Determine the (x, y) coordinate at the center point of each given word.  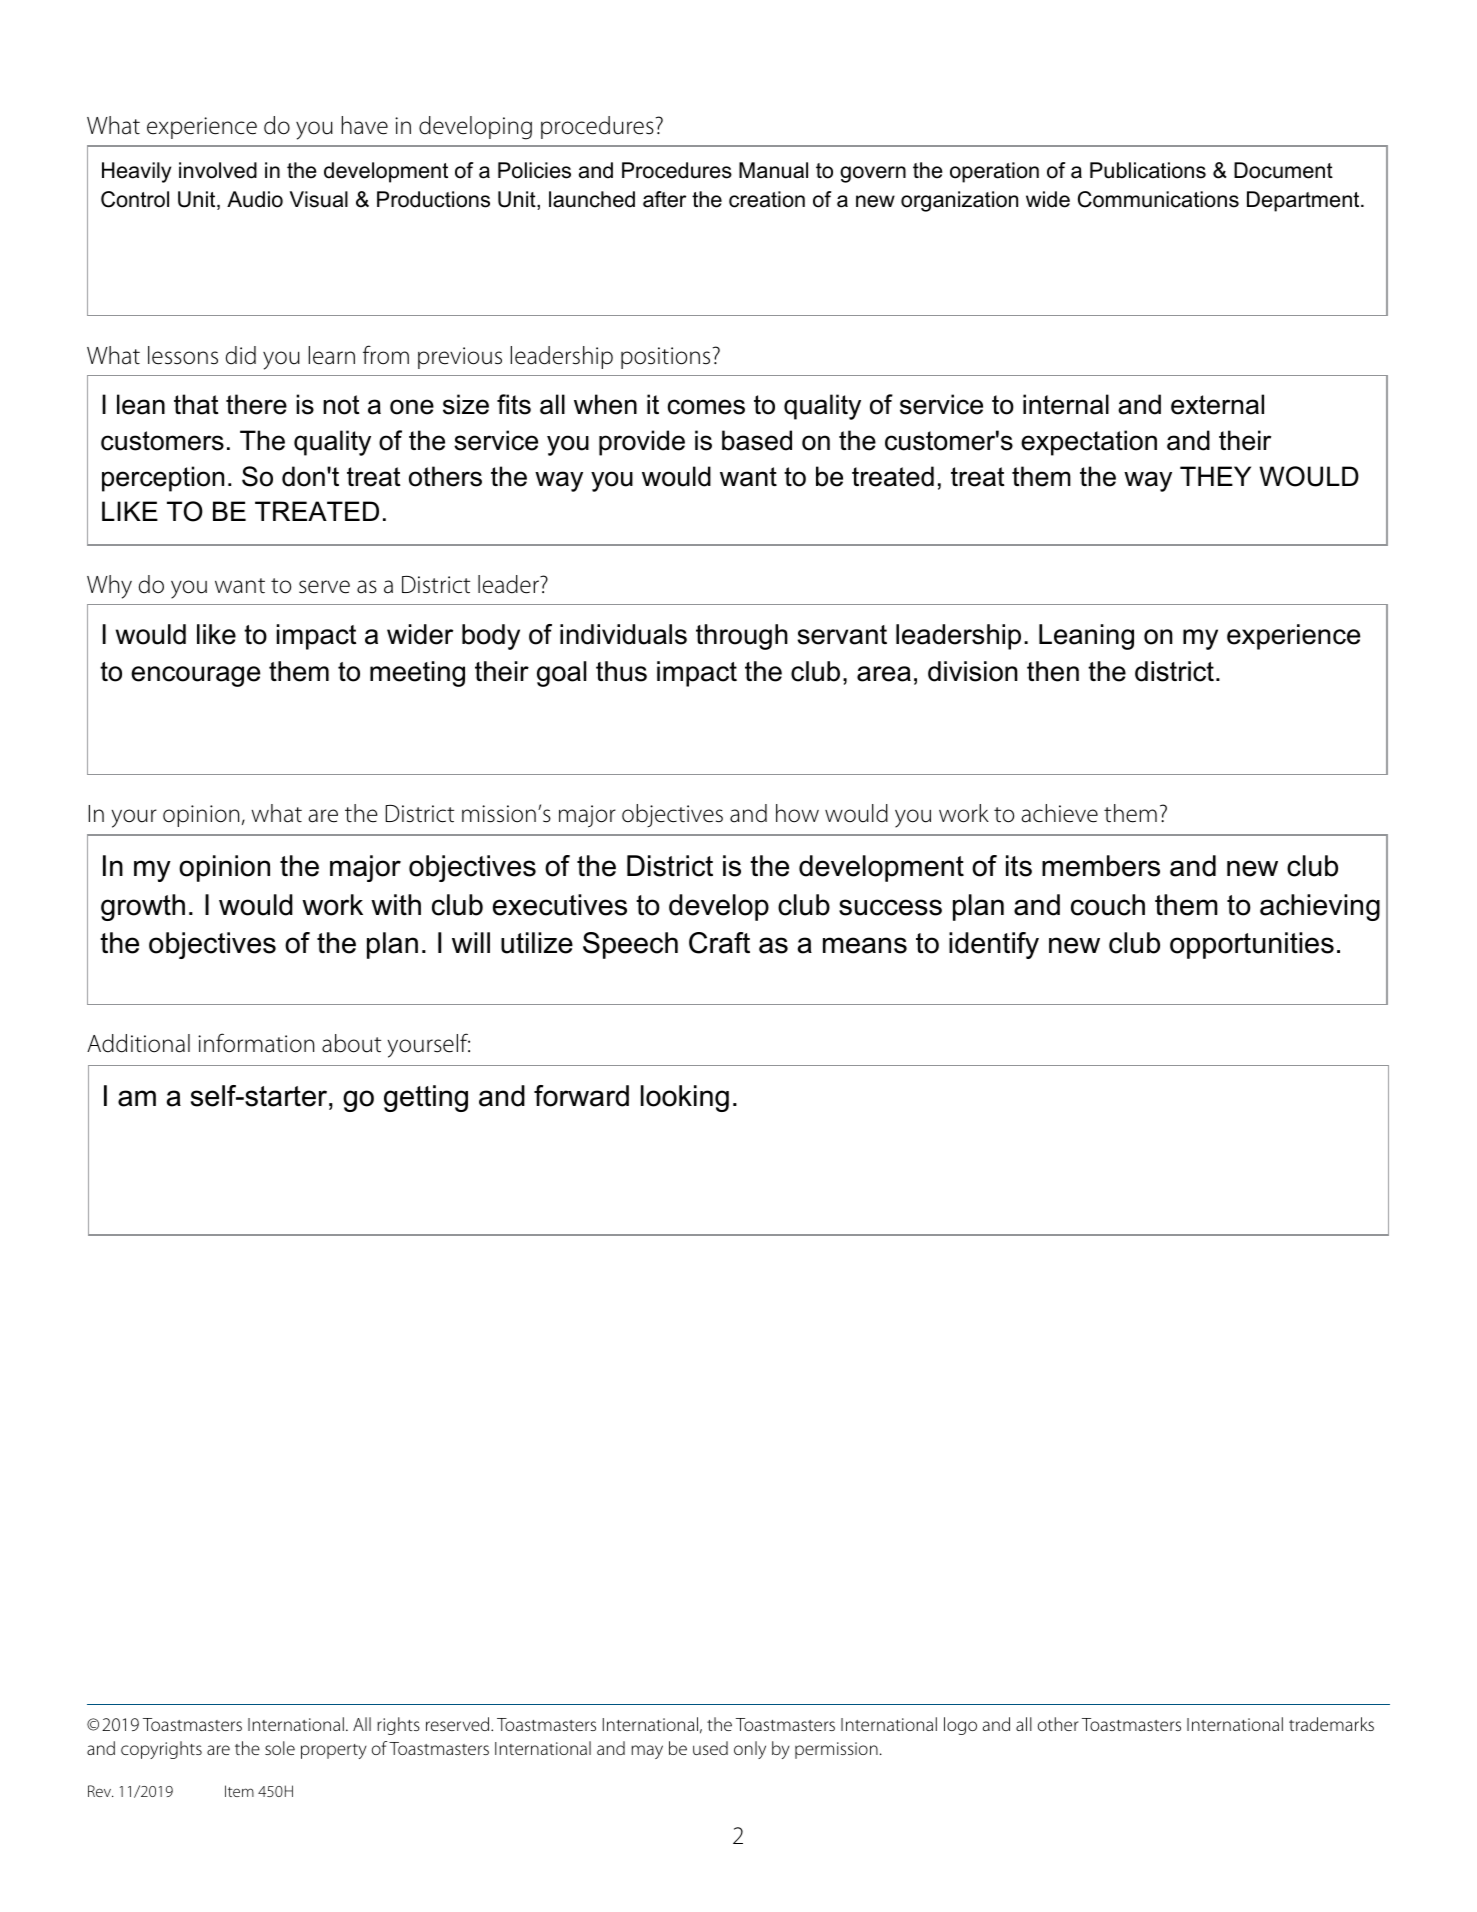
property (334, 1751)
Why (109, 587)
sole (280, 1748)
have (365, 125)
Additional (138, 1043)
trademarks (1331, 1724)
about (351, 1043)
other (1058, 1724)
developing (475, 128)
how (797, 813)
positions (665, 358)
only (750, 1750)
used (710, 1748)
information (256, 1043)
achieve (1060, 813)
